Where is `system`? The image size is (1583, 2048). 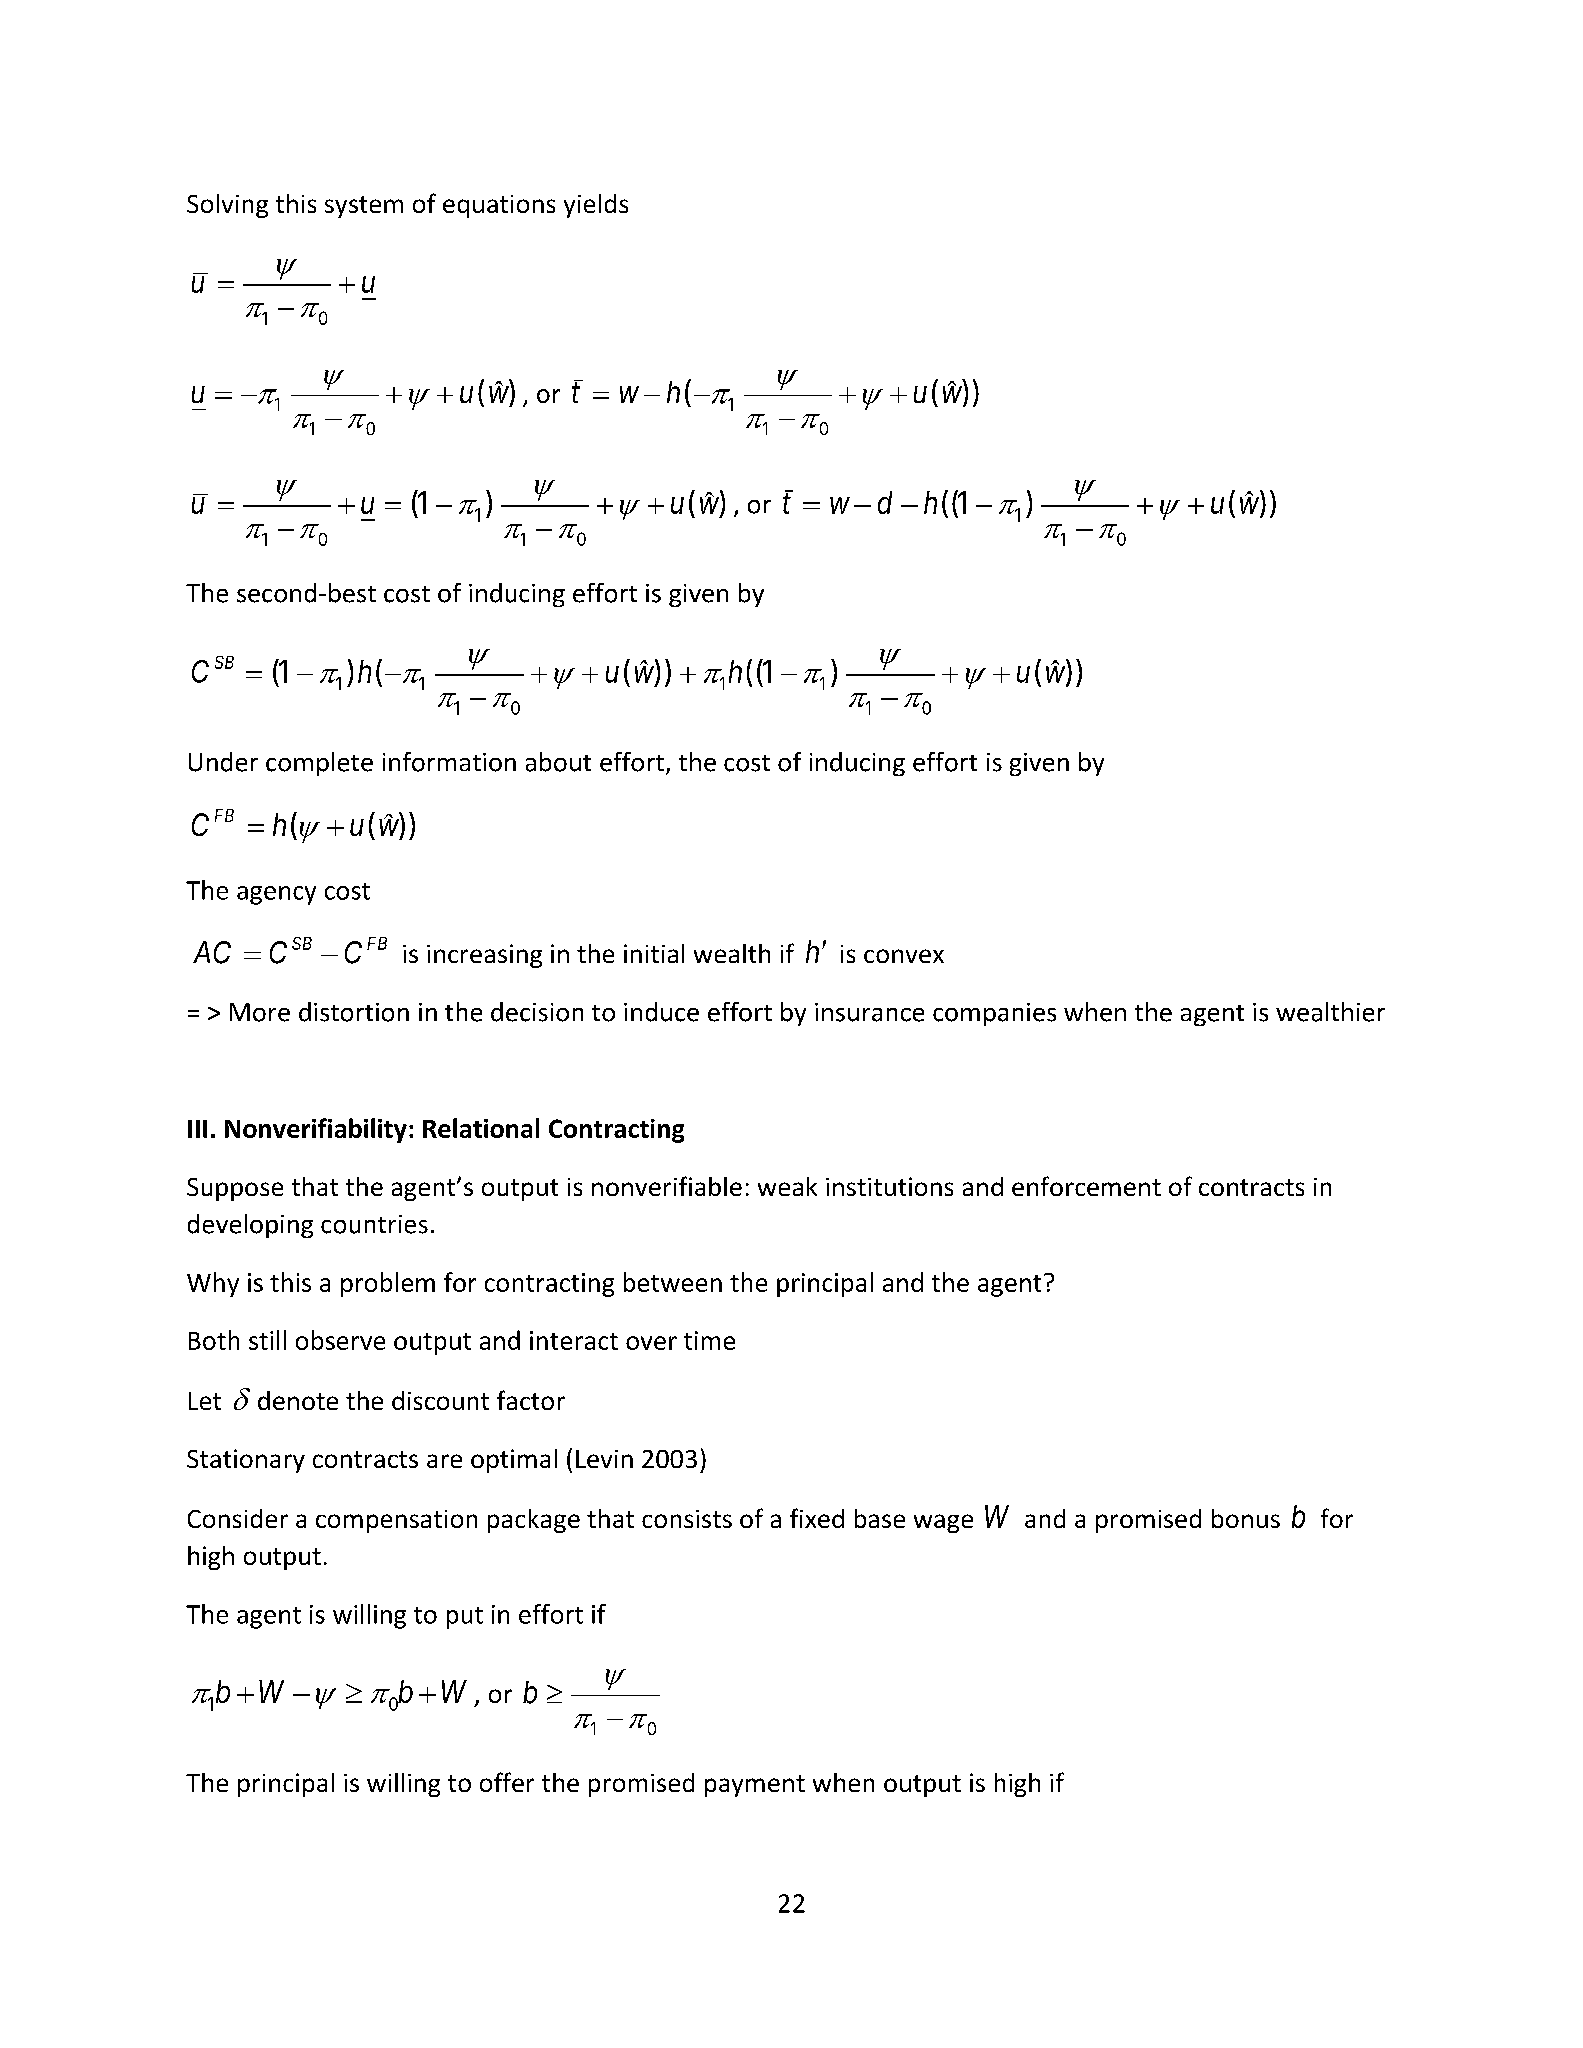 system is located at coordinates (364, 207).
